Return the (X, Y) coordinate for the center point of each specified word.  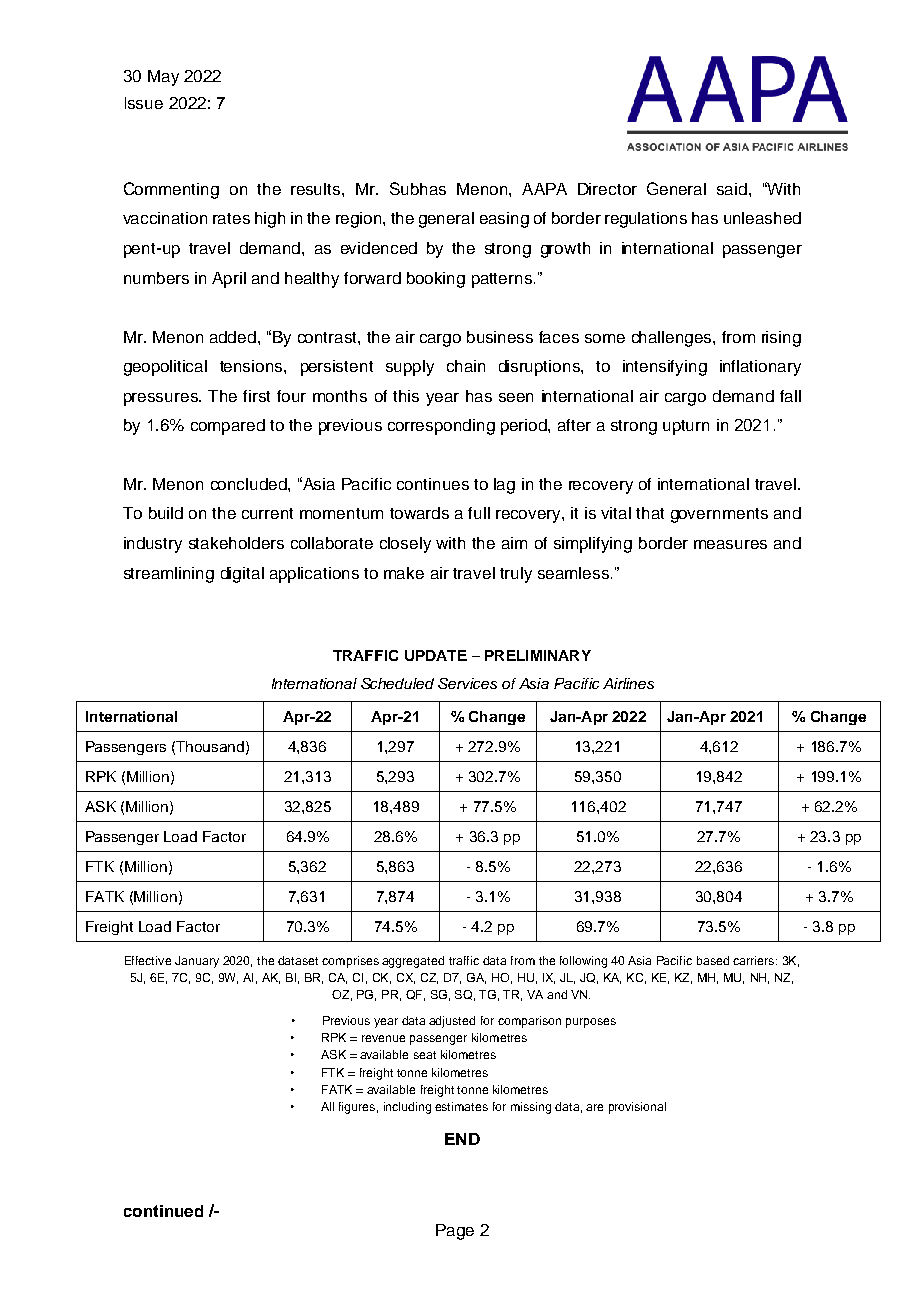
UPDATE (436, 655)
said (732, 189)
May (163, 78)
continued (163, 1211)
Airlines (628, 683)
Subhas (418, 188)
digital (242, 575)
